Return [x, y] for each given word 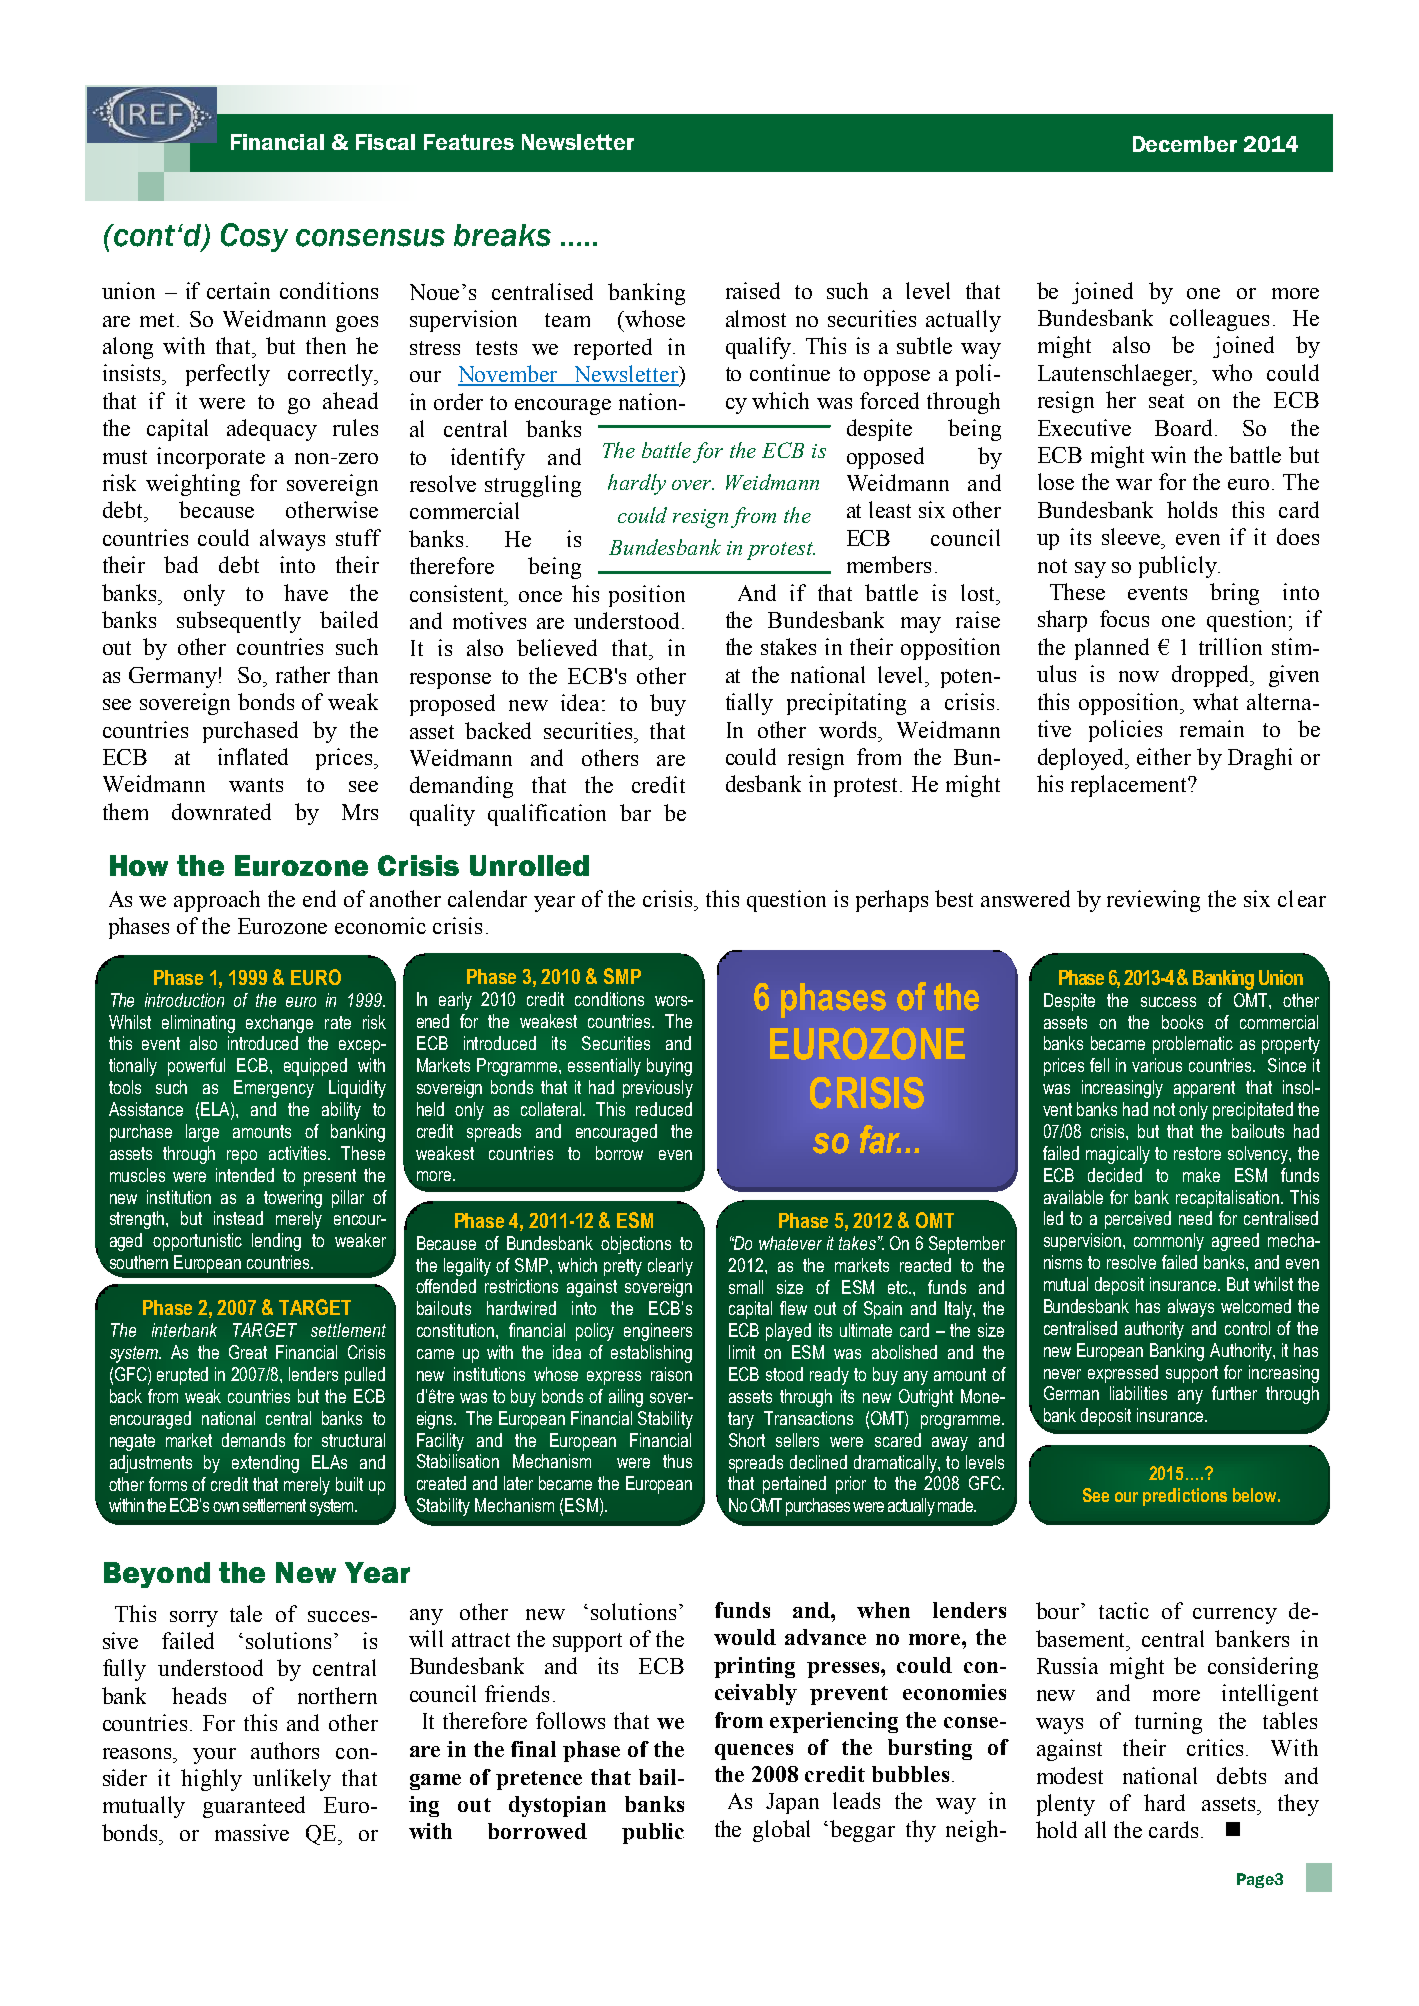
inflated [253, 756]
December [1185, 144]
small [746, 1287]
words [849, 729]
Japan [792, 1803]
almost [756, 318]
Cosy [254, 237]
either [1164, 756]
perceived [1138, 1220]
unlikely [292, 1780]
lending [276, 1242]
